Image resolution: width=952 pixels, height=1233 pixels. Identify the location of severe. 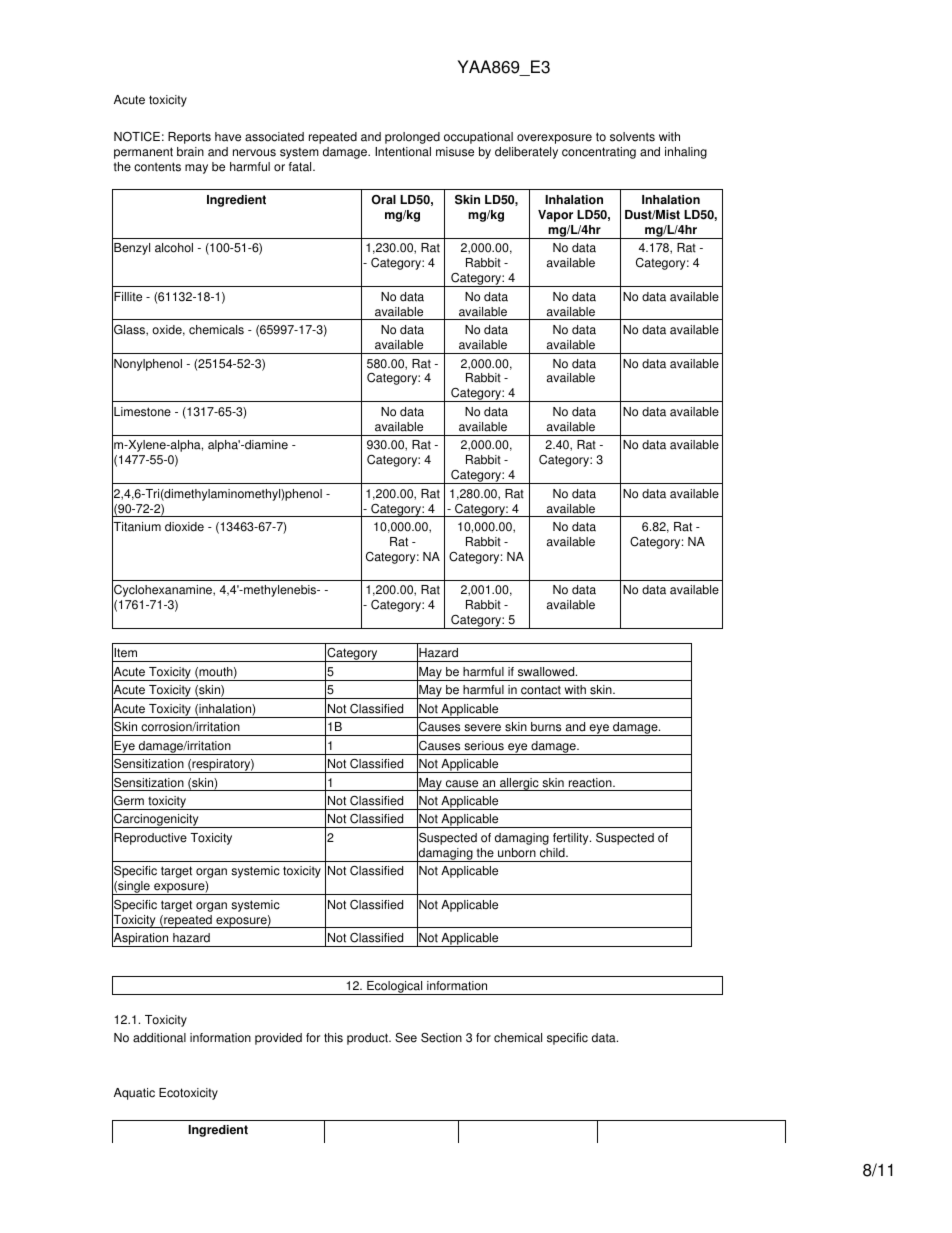
(482, 728).
